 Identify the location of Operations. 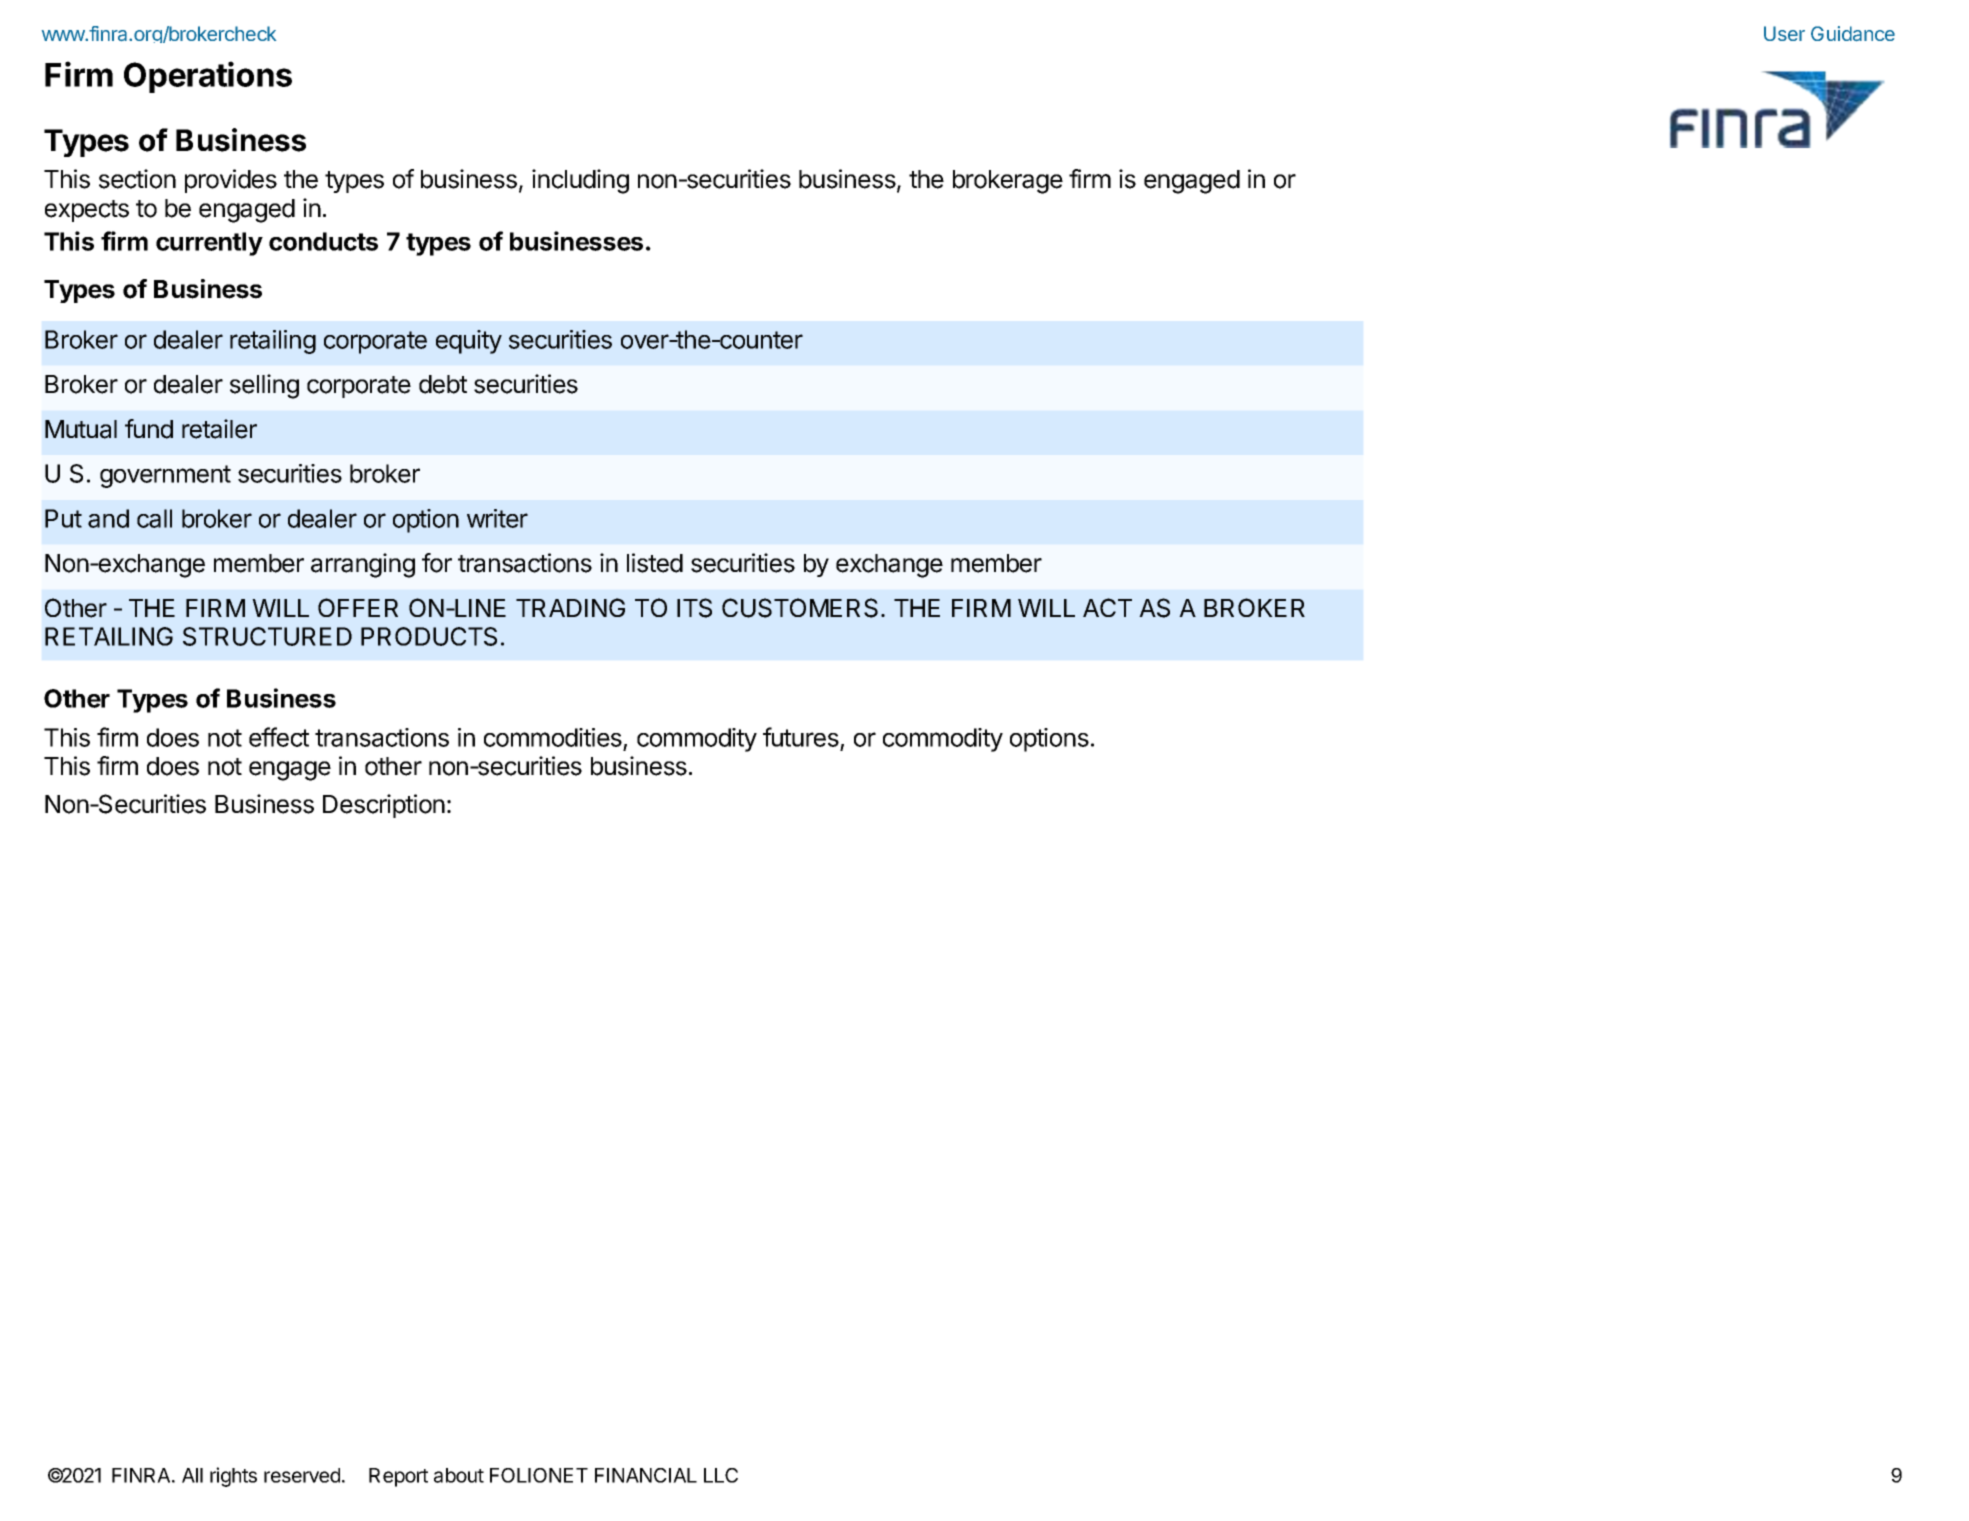
(208, 77).
